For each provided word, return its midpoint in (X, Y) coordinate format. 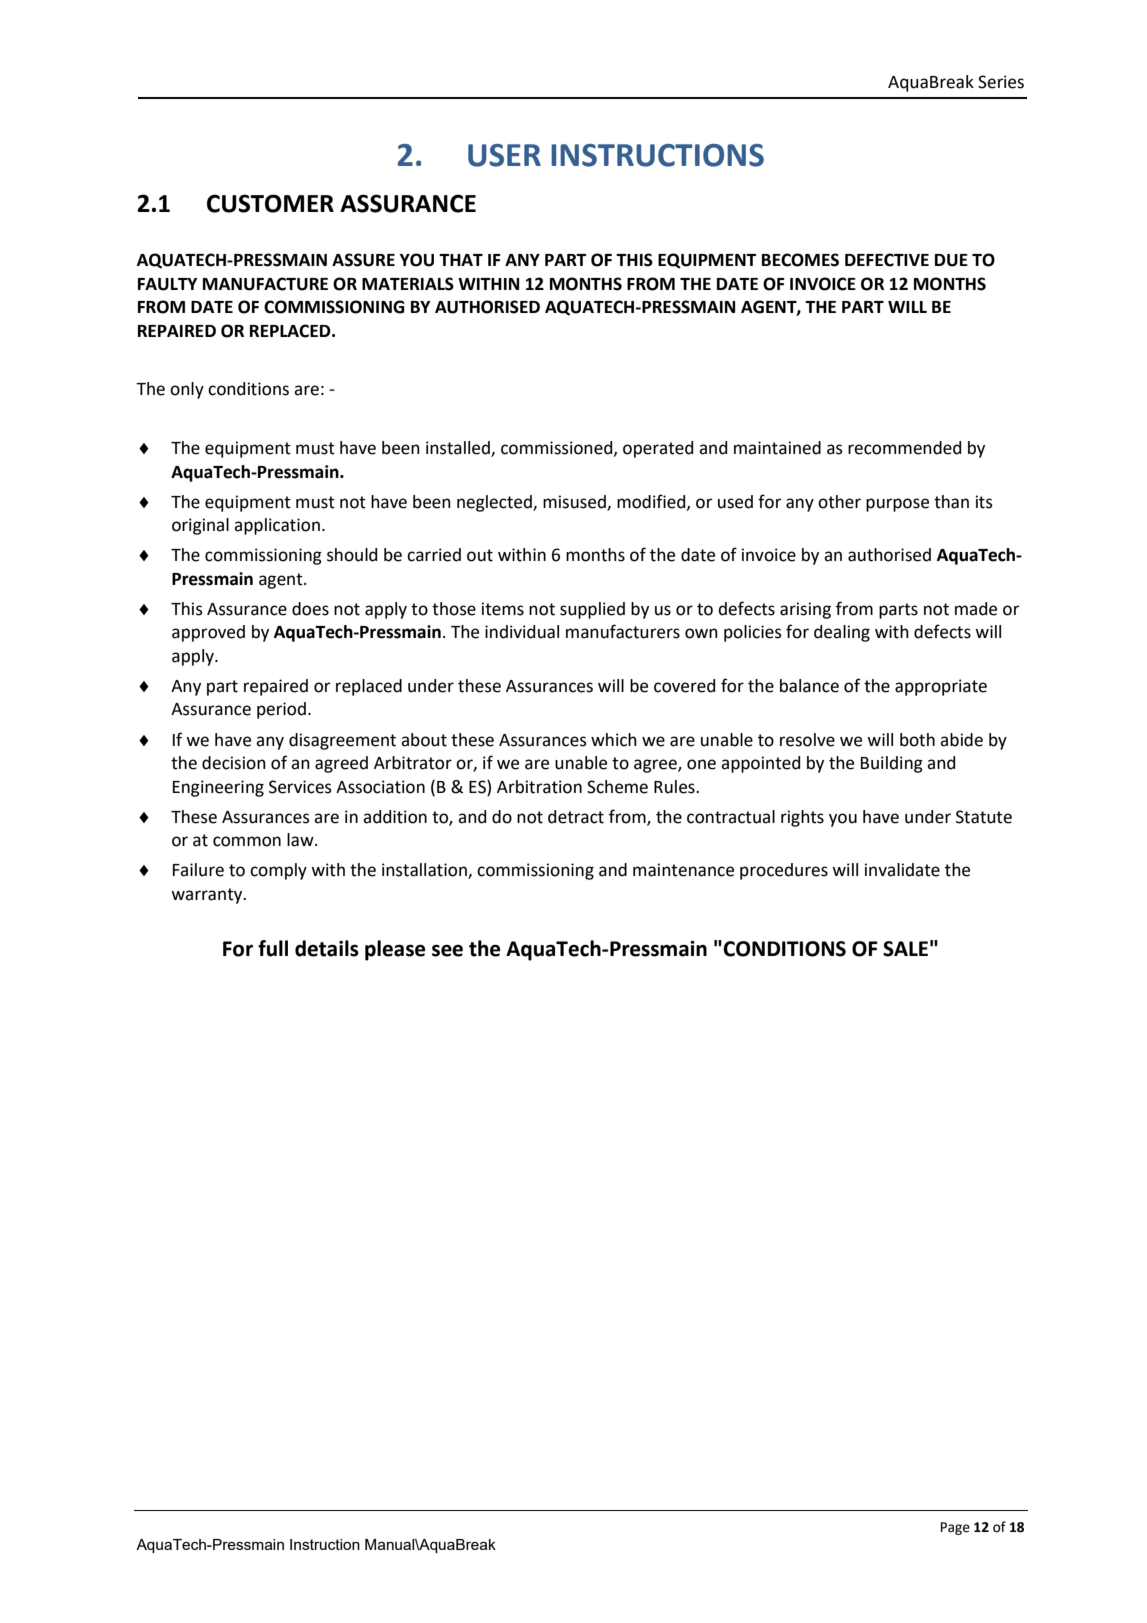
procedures (784, 871)
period (281, 710)
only (187, 390)
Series (1001, 82)
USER (504, 155)
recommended (904, 448)
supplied (592, 610)
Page (955, 1528)
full (273, 948)
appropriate (941, 687)
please (395, 950)
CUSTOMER (270, 203)
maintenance (683, 870)
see (447, 950)
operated (658, 449)
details (327, 948)
